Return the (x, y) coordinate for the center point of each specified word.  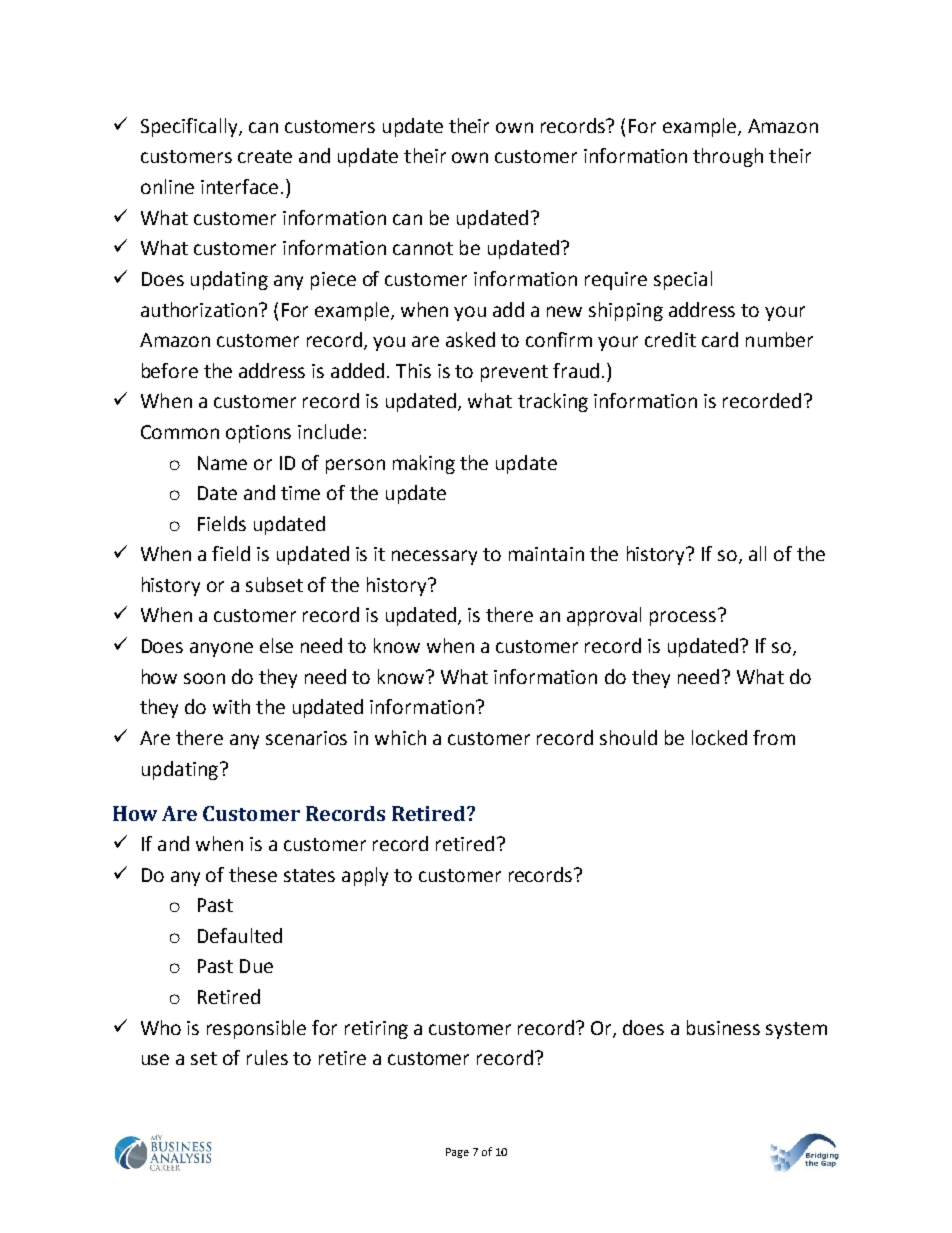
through (728, 157)
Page (457, 1153)
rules (267, 1057)
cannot (423, 248)
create (265, 156)
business (723, 1027)
